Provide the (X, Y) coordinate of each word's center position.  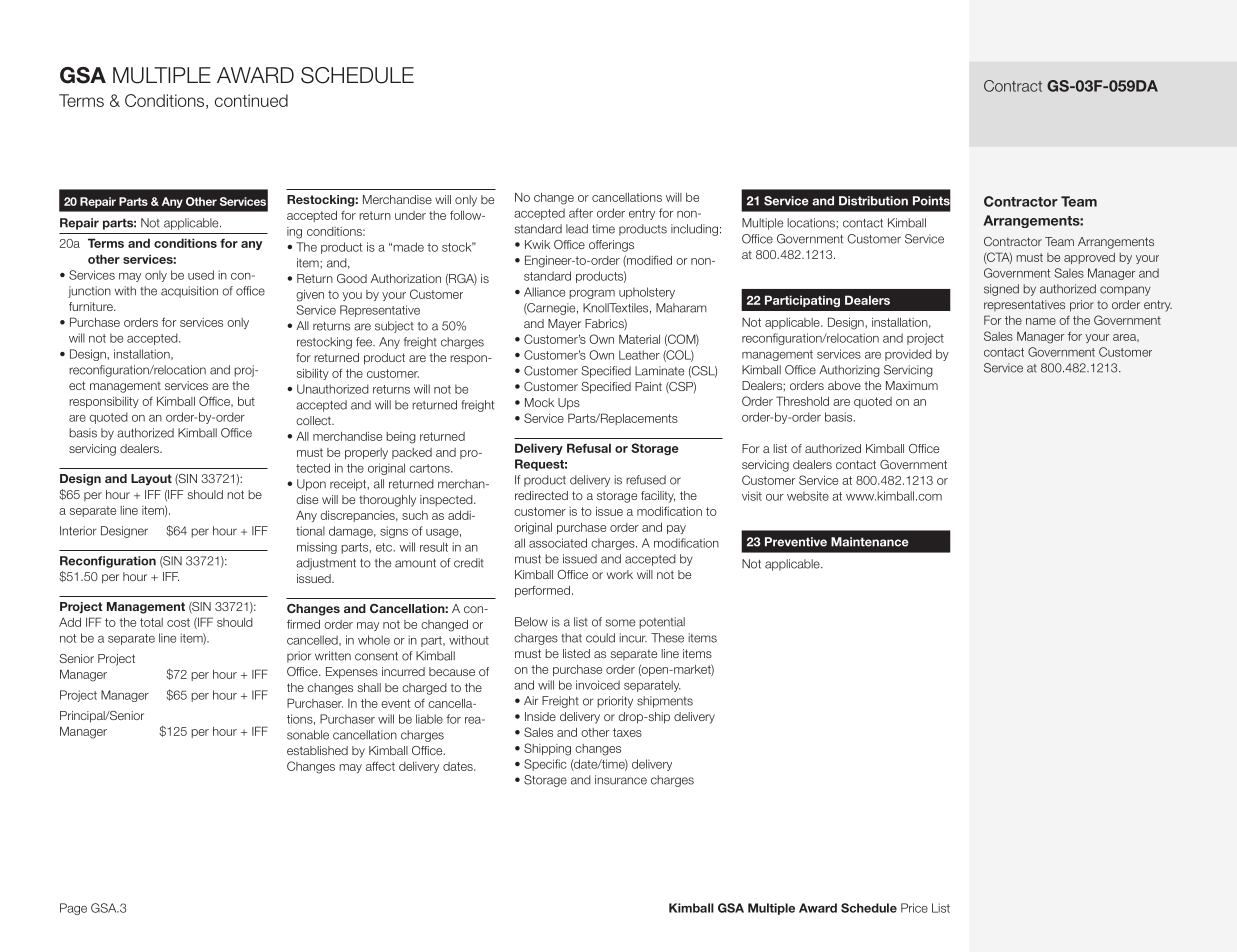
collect (314, 420)
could (600, 638)
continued (251, 100)
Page (73, 909)
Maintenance (870, 542)
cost (178, 622)
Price (914, 908)
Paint (648, 386)
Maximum (912, 385)
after (581, 213)
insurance (621, 780)
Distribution (873, 201)
